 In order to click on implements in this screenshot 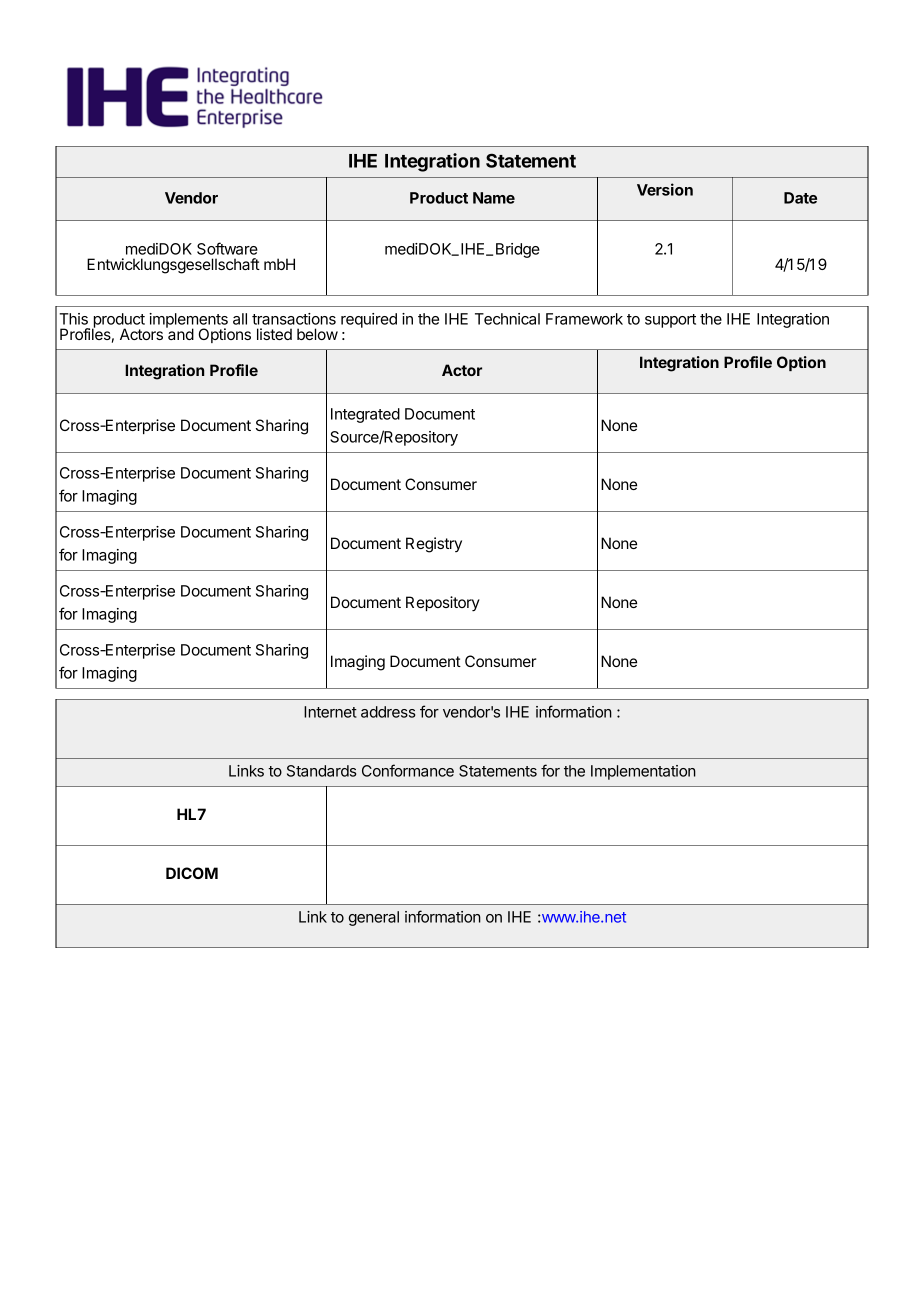, I will do `click(188, 321)`.
